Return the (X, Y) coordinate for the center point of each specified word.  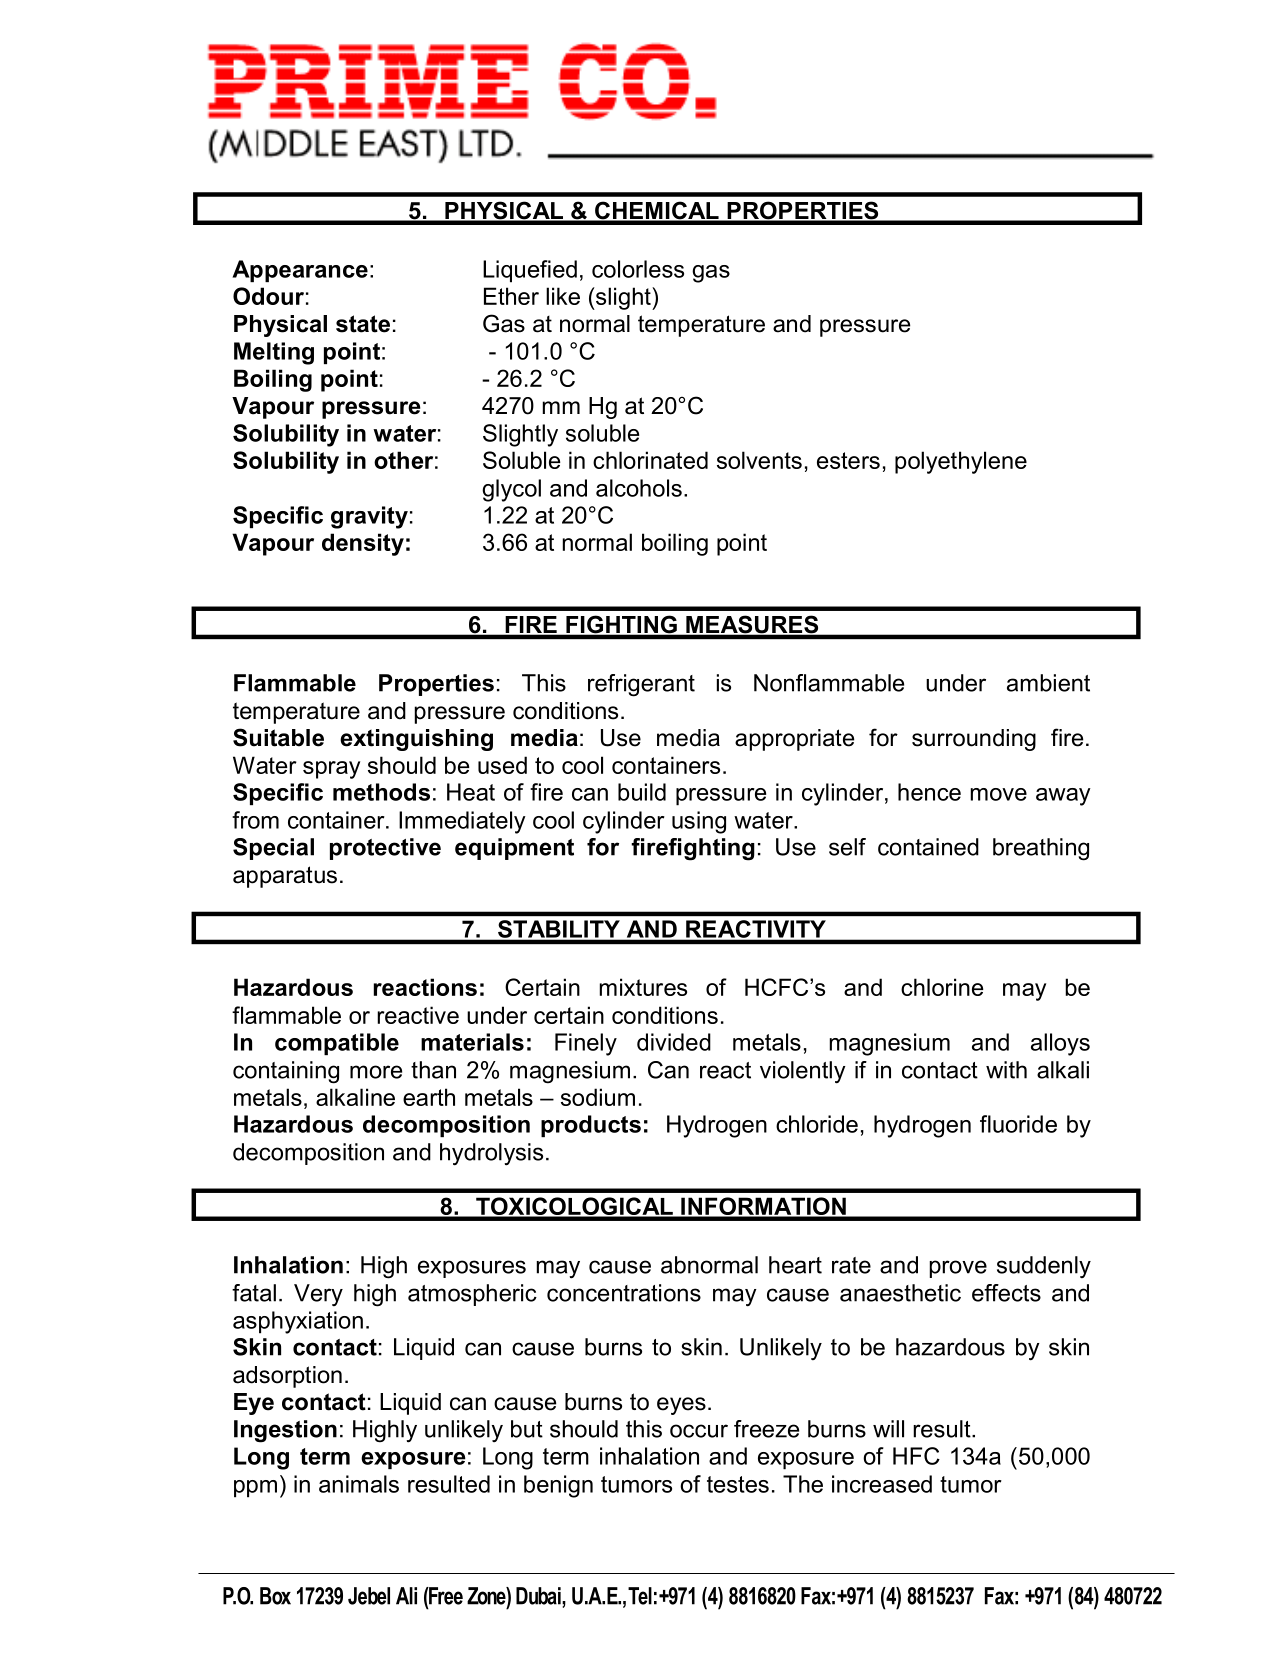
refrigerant (641, 685)
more (376, 1072)
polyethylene (961, 462)
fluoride (1018, 1124)
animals (359, 1484)
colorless (638, 269)
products (591, 1126)
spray (331, 770)
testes (738, 1484)
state (363, 324)
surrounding (974, 740)
